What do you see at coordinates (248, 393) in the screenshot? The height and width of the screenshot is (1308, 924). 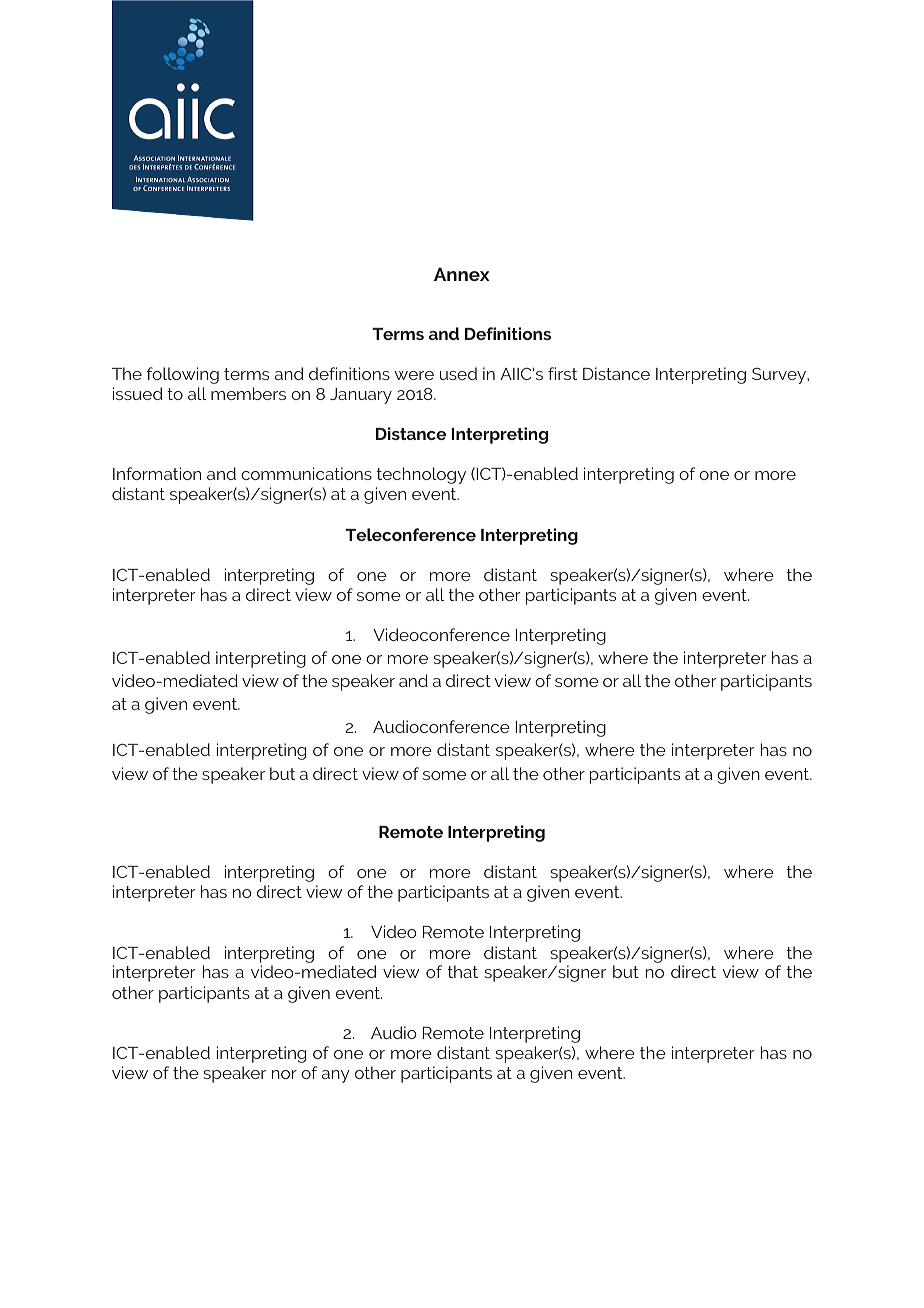 I see `members` at bounding box center [248, 393].
